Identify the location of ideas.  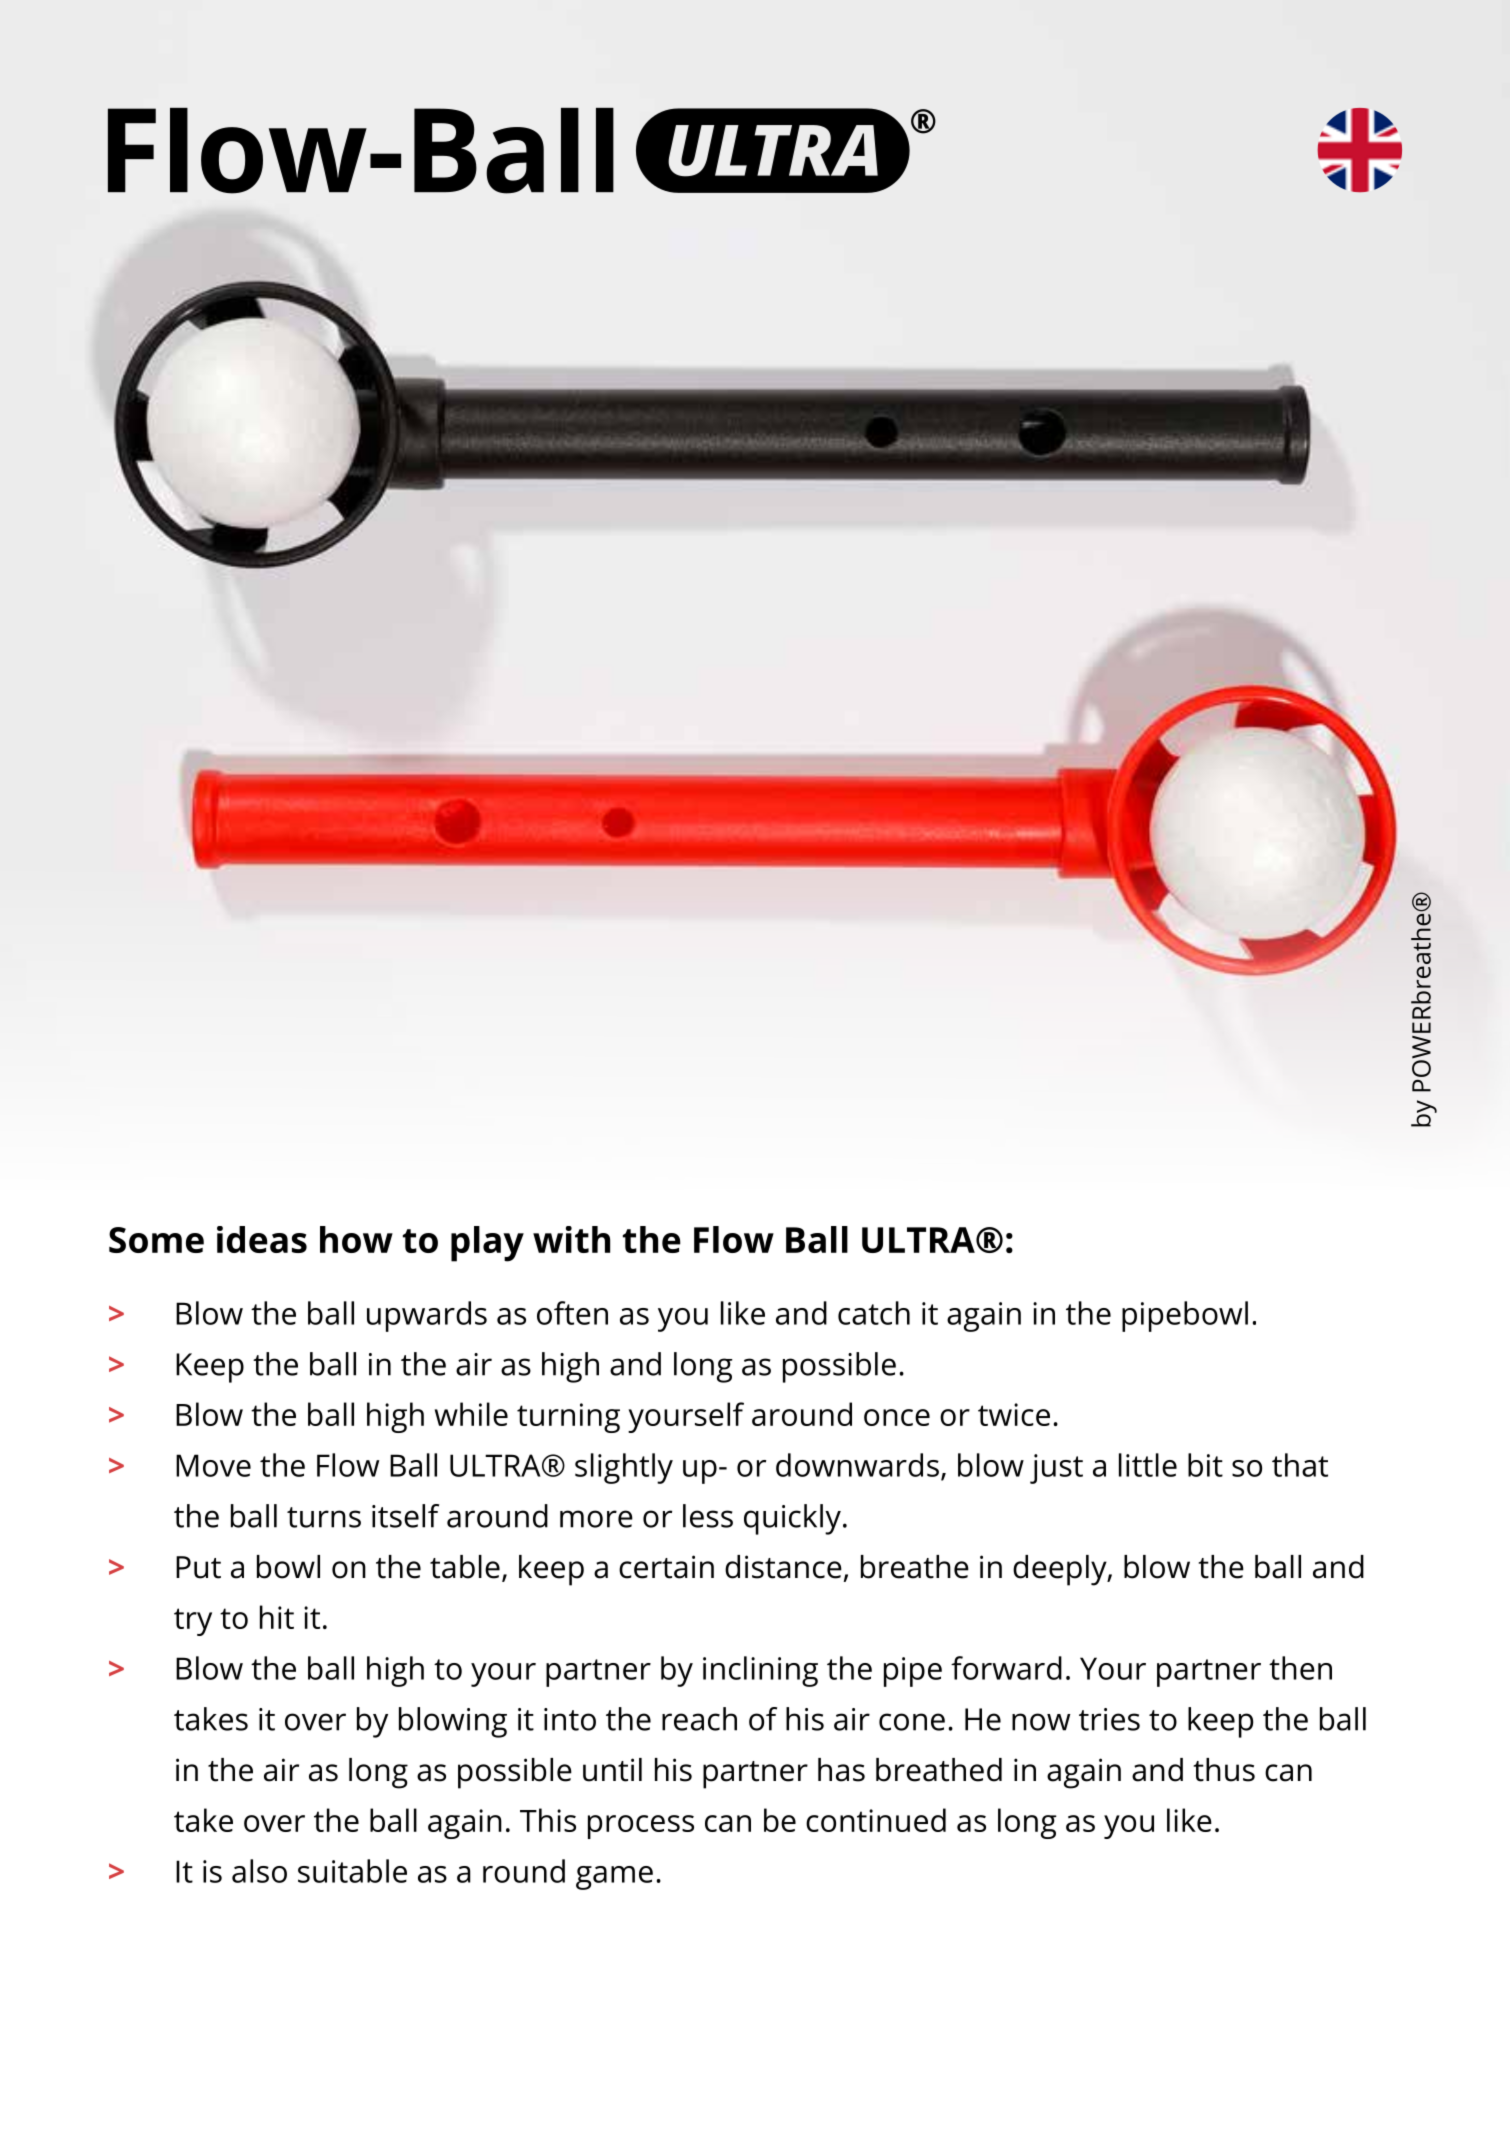
(262, 1239).
